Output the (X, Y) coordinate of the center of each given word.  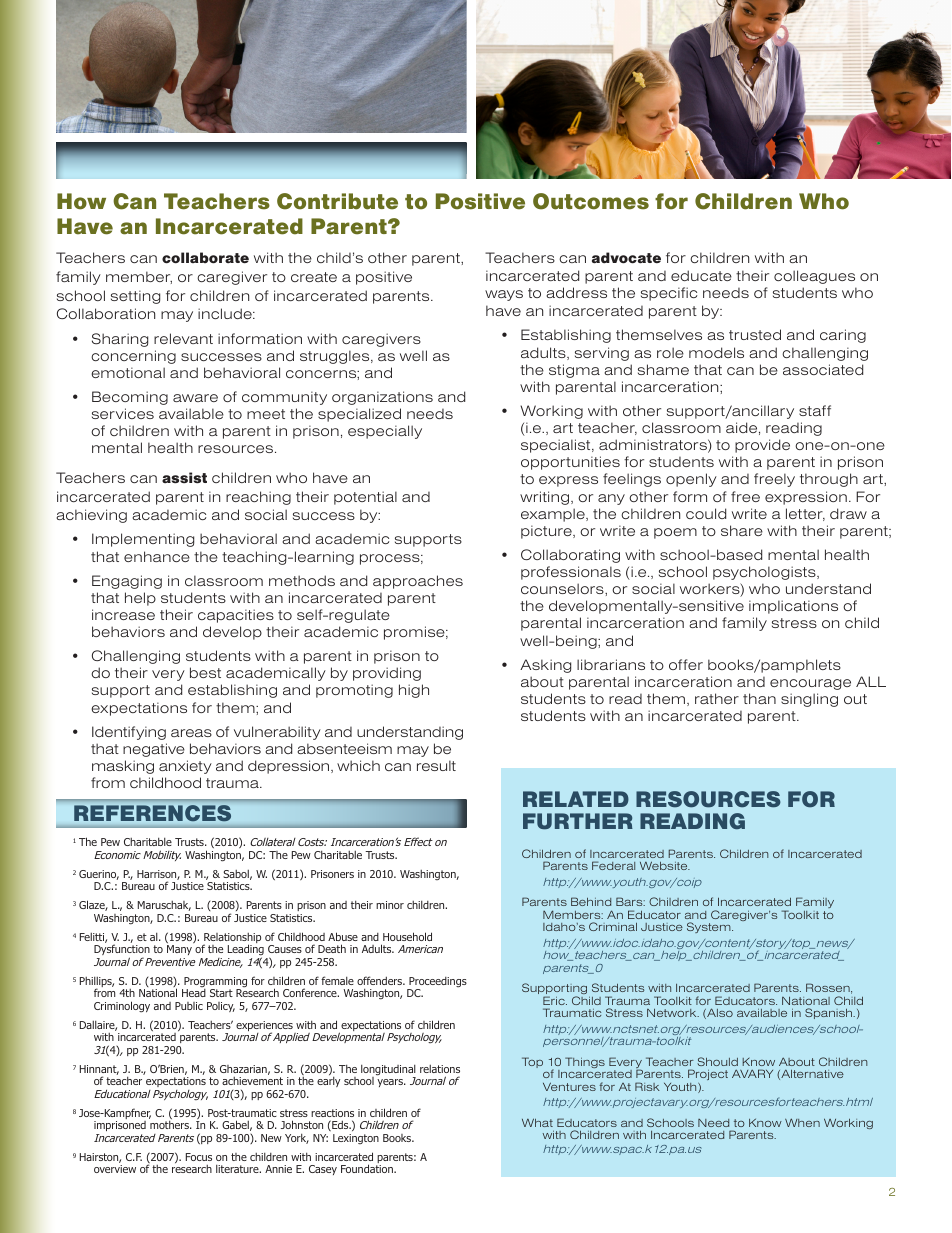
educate (701, 275)
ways (504, 295)
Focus (199, 1157)
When (802, 1122)
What (537, 1122)
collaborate (205, 258)
